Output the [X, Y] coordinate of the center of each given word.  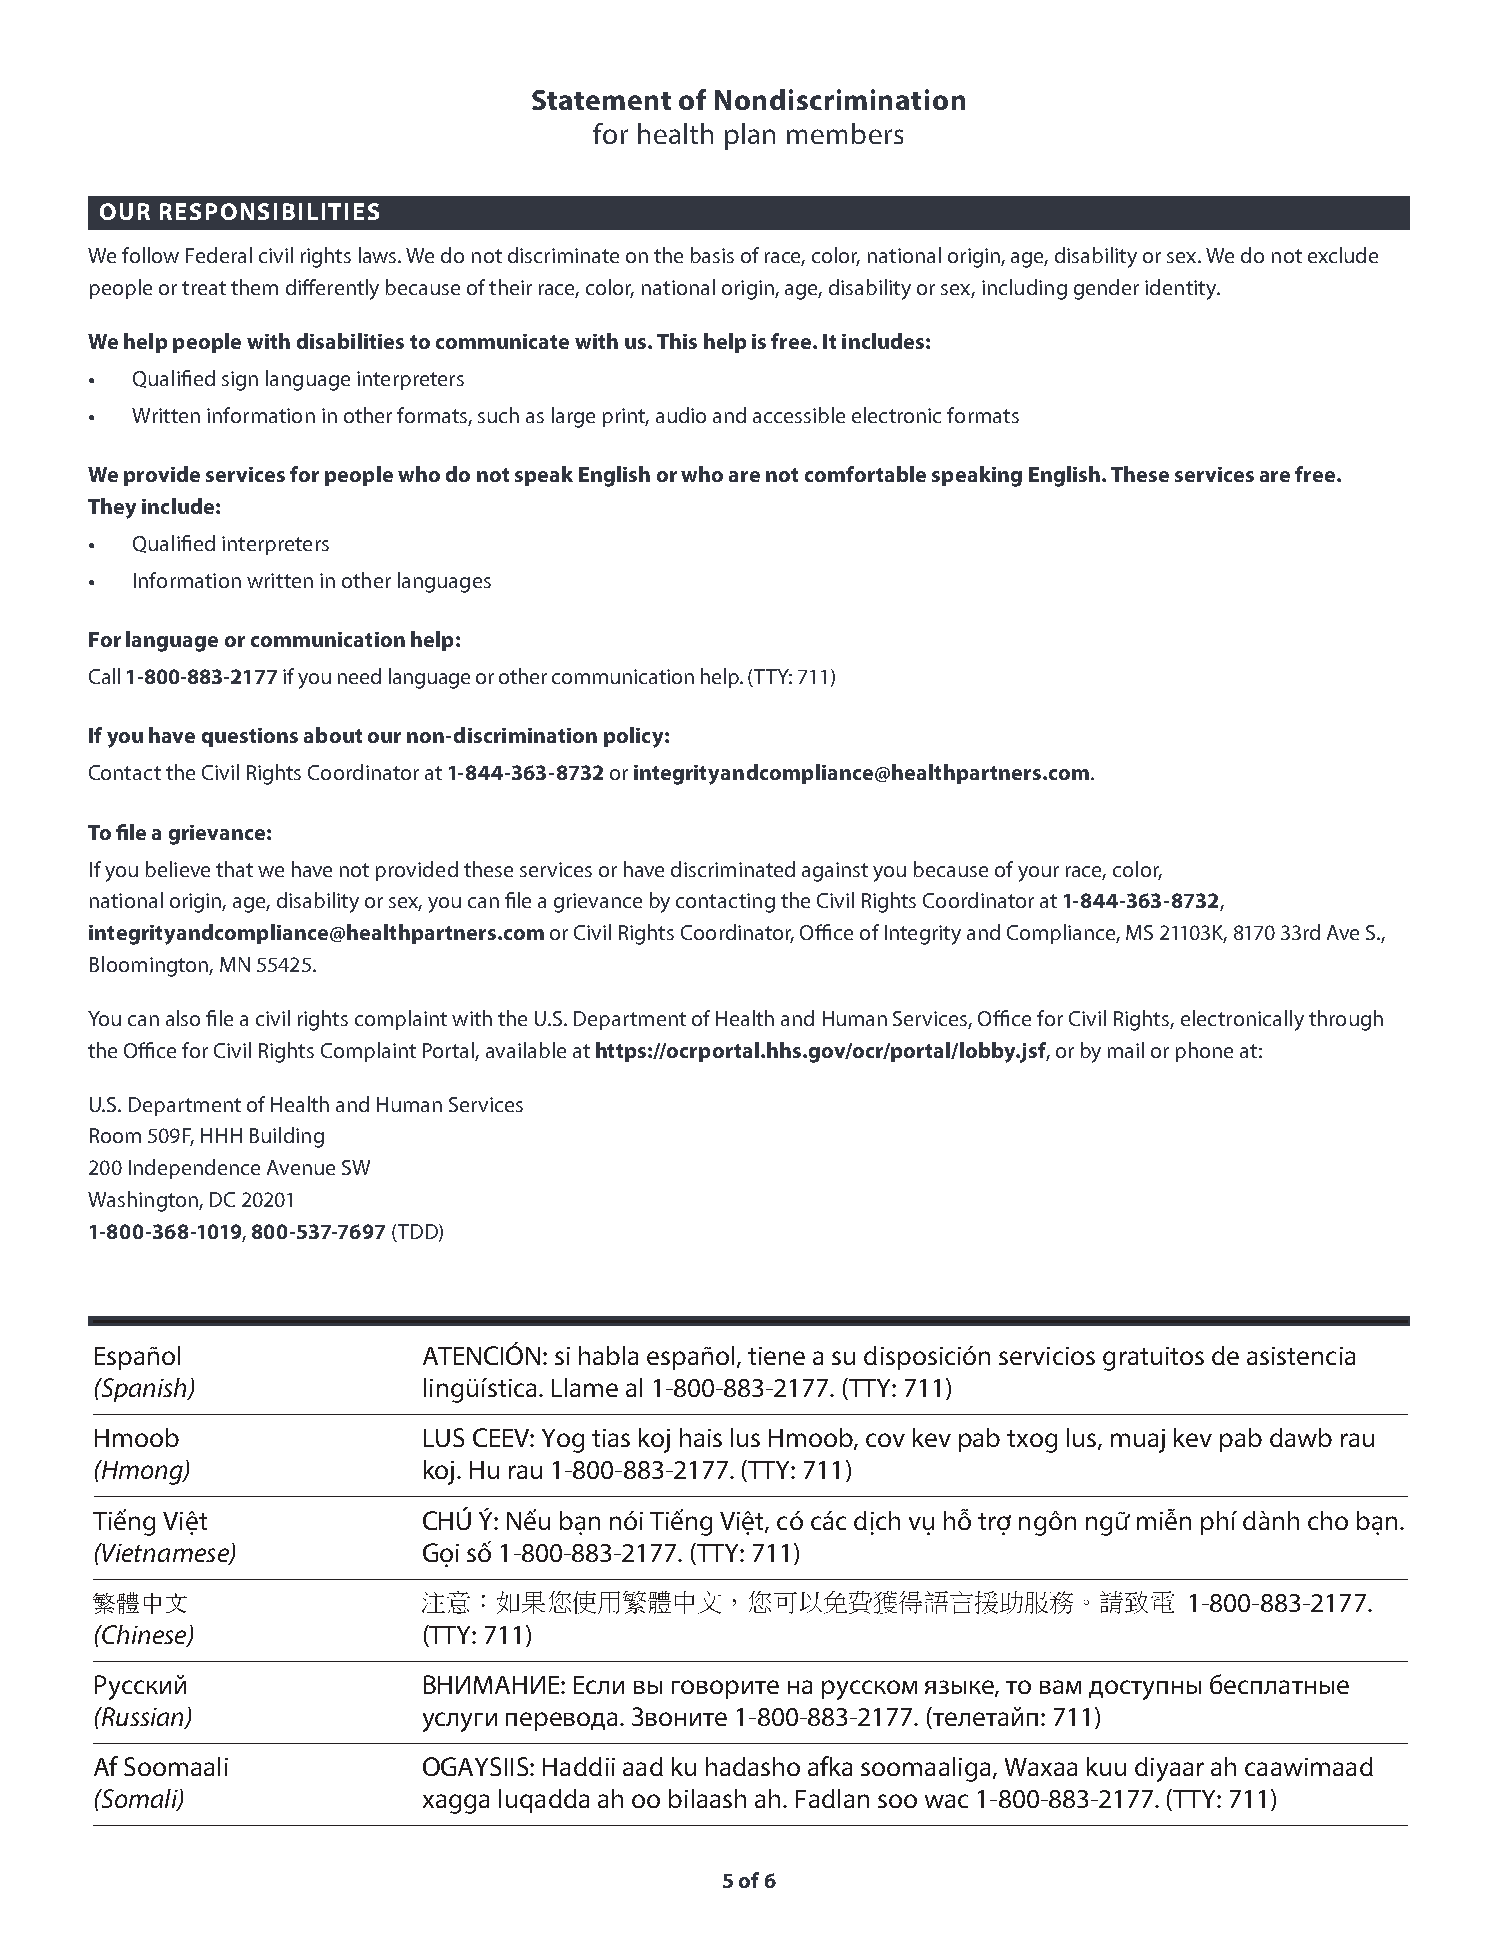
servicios [1047, 1356]
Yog [563, 1441]
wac [946, 1801]
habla [608, 1355]
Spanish [144, 1390]
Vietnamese [166, 1553]
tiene [776, 1356]
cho [1328, 1520]
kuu [1106, 1766]
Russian [142, 1718]
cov [885, 1440]
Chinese [144, 1635]
